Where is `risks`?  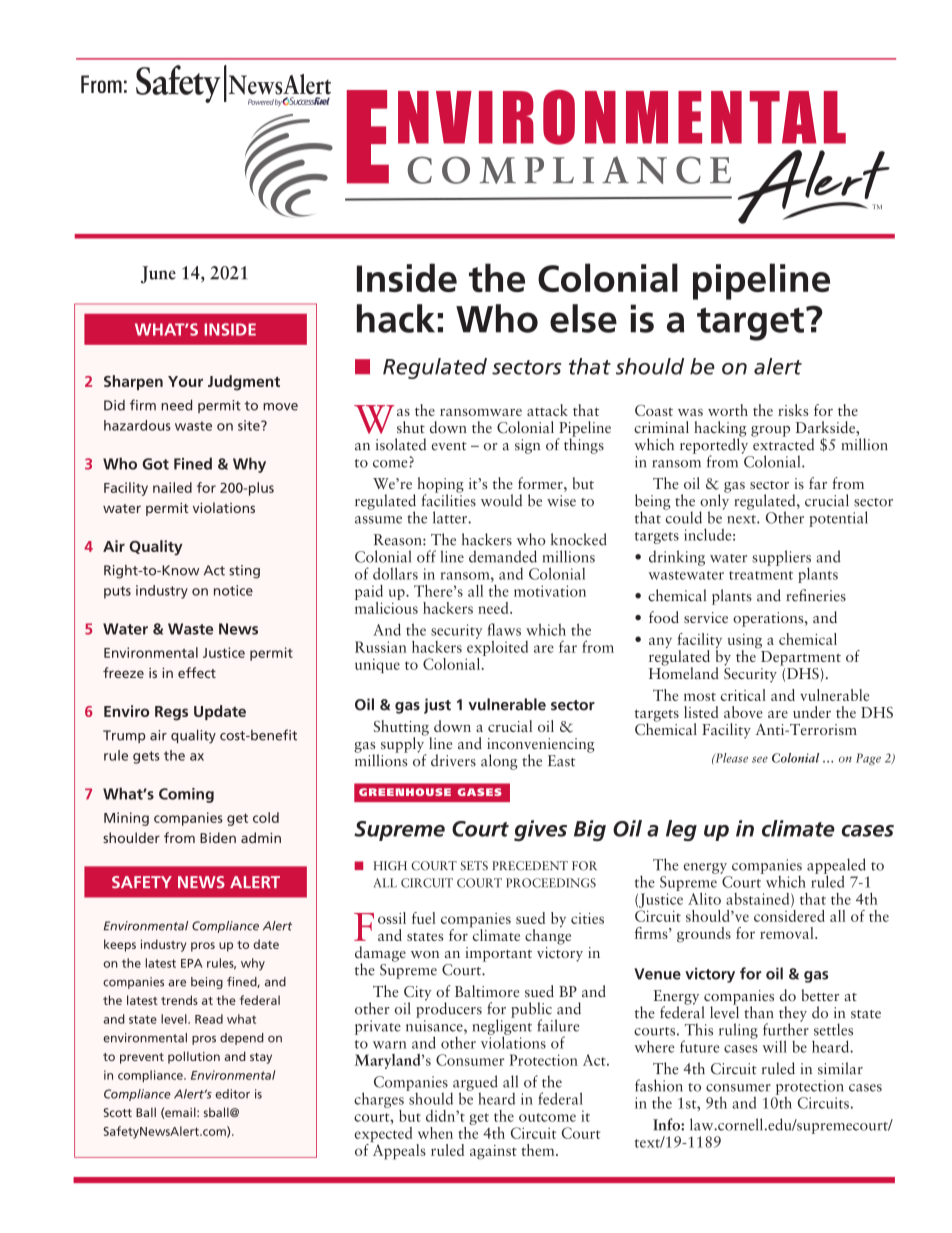 risks is located at coordinates (793, 410).
